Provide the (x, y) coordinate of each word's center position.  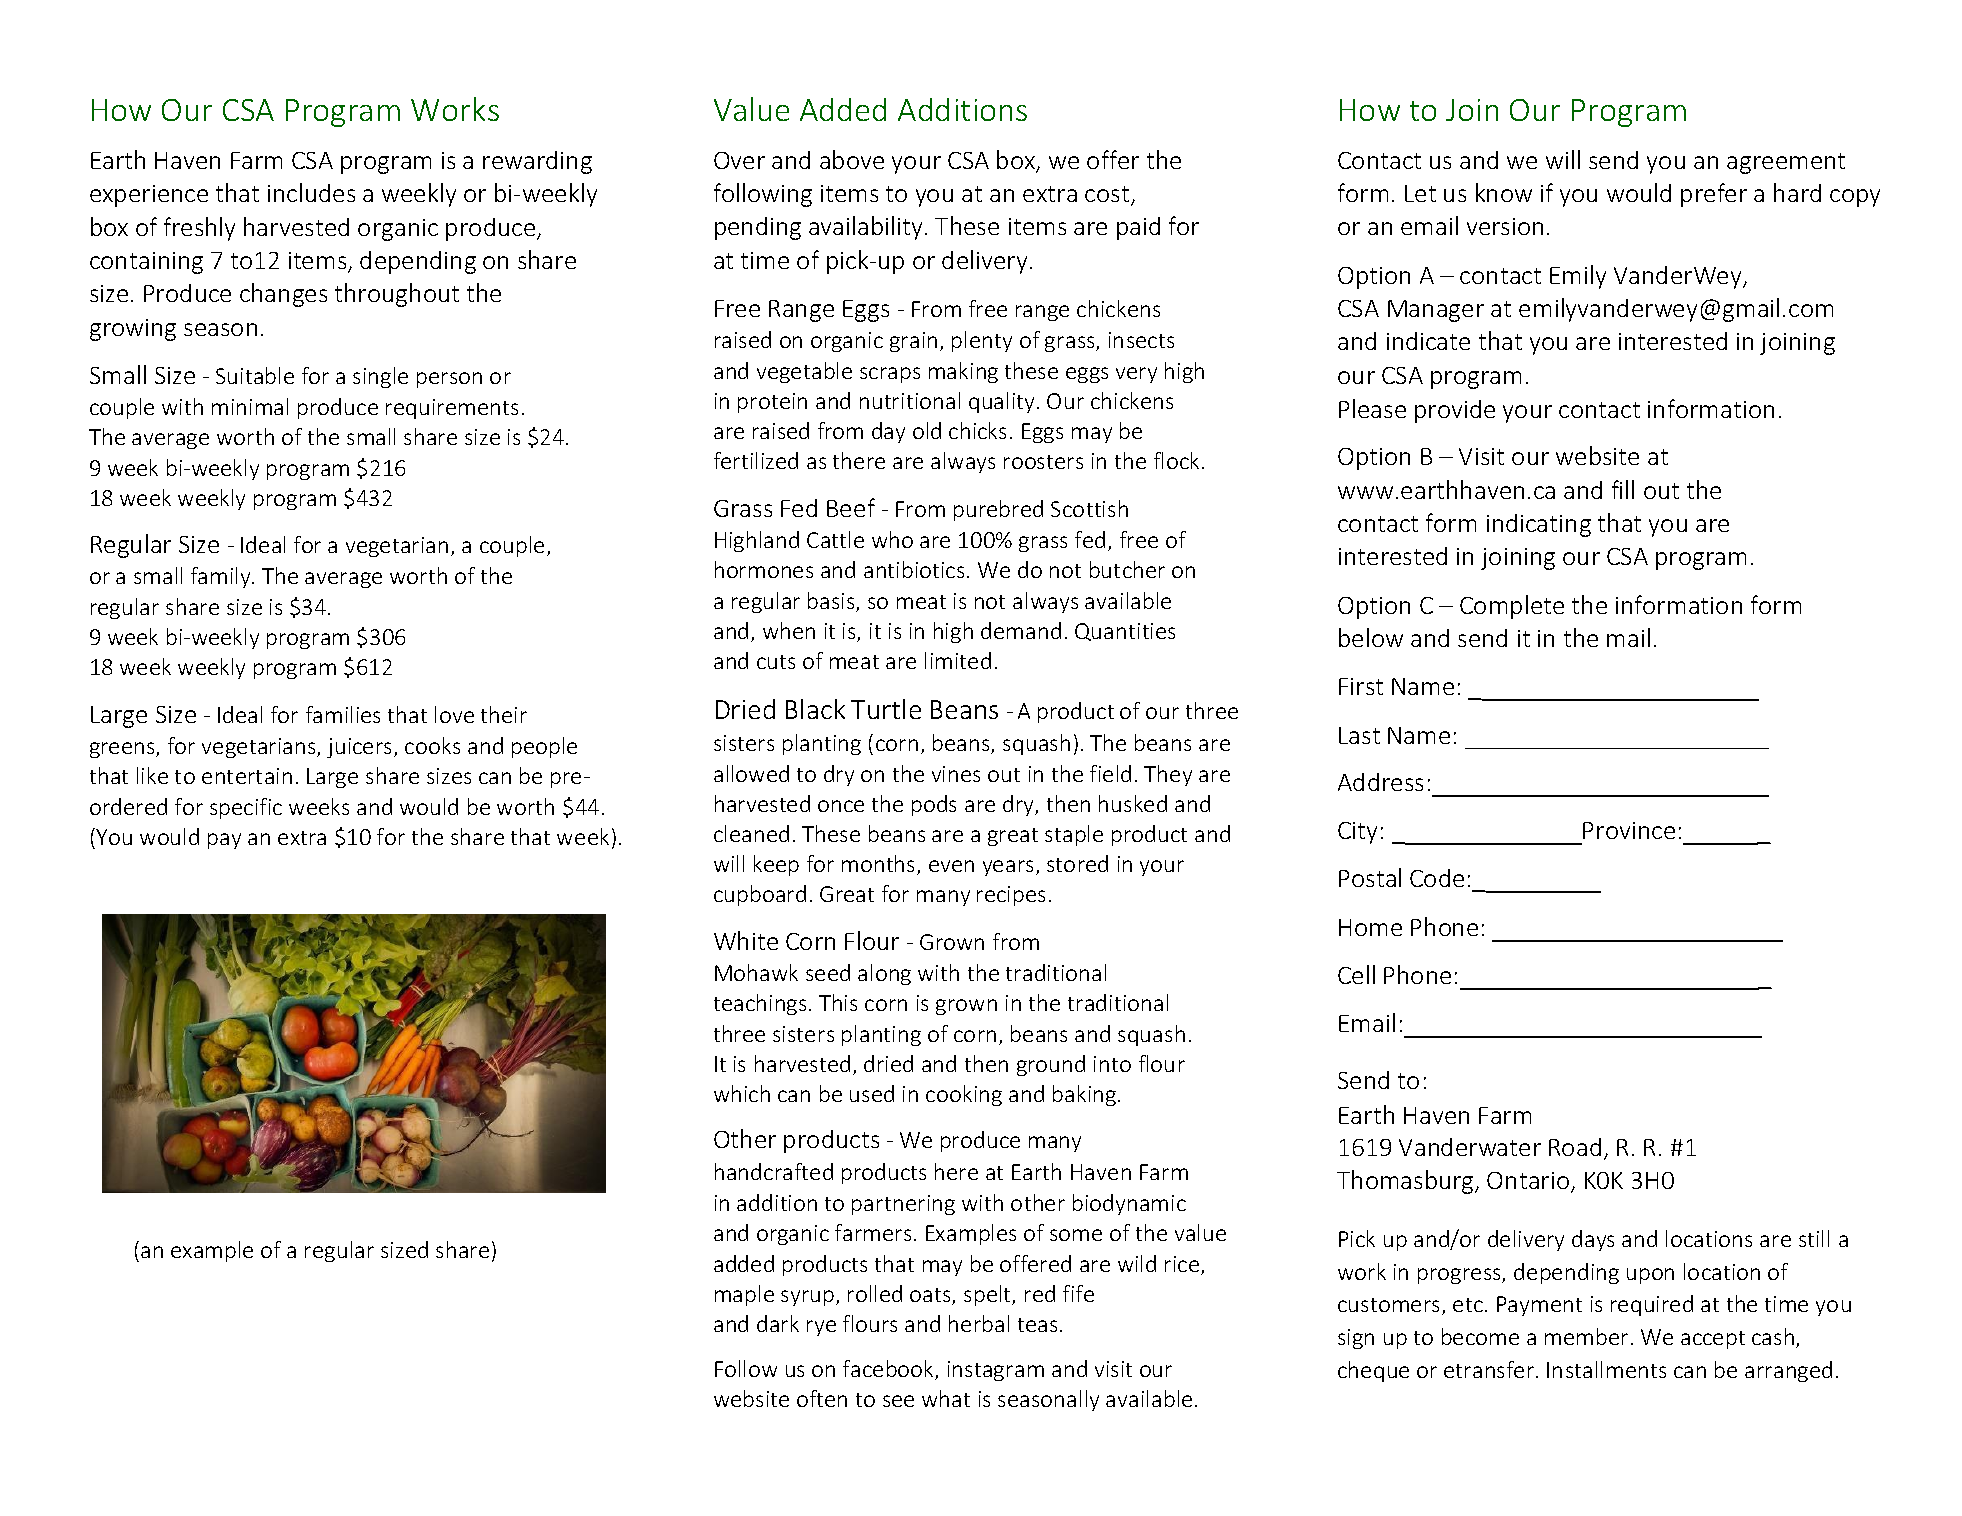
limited (958, 660)
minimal (250, 406)
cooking (964, 1095)
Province (1629, 830)
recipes (1011, 896)
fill (1623, 489)
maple (744, 1295)
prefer (1714, 195)
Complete (1512, 607)
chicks (977, 430)
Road (1575, 1147)
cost (1108, 195)
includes (311, 192)
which (742, 1093)
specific (246, 808)
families (343, 714)
